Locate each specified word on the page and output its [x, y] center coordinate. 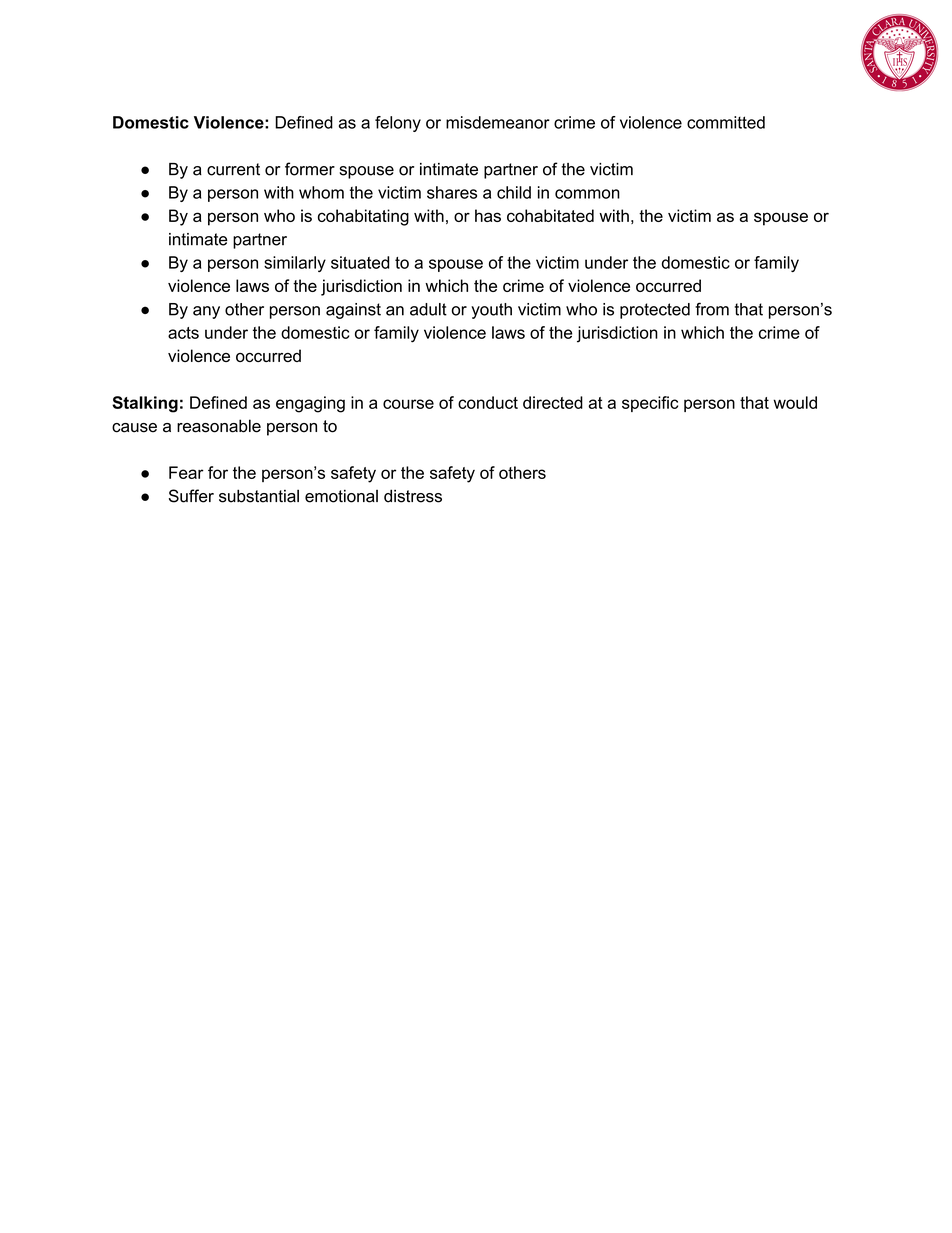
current [233, 169]
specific [650, 404]
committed [726, 122]
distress [413, 496]
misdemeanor [498, 122]
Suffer [191, 496]
